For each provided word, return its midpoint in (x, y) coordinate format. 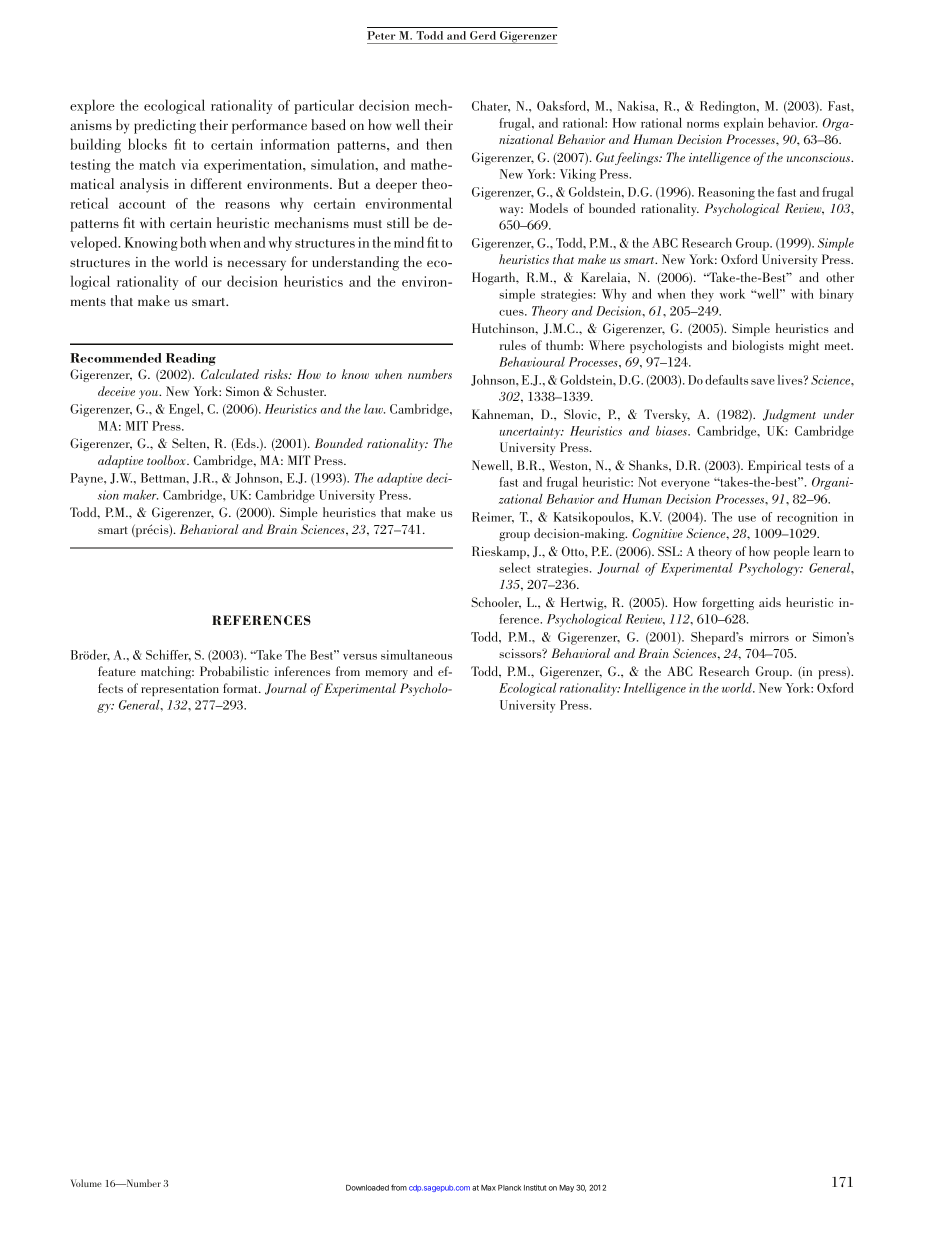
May (566, 1188)
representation (180, 690)
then (439, 144)
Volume (86, 1183)
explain (744, 124)
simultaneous (416, 655)
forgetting (728, 603)
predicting (165, 126)
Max (488, 1188)
